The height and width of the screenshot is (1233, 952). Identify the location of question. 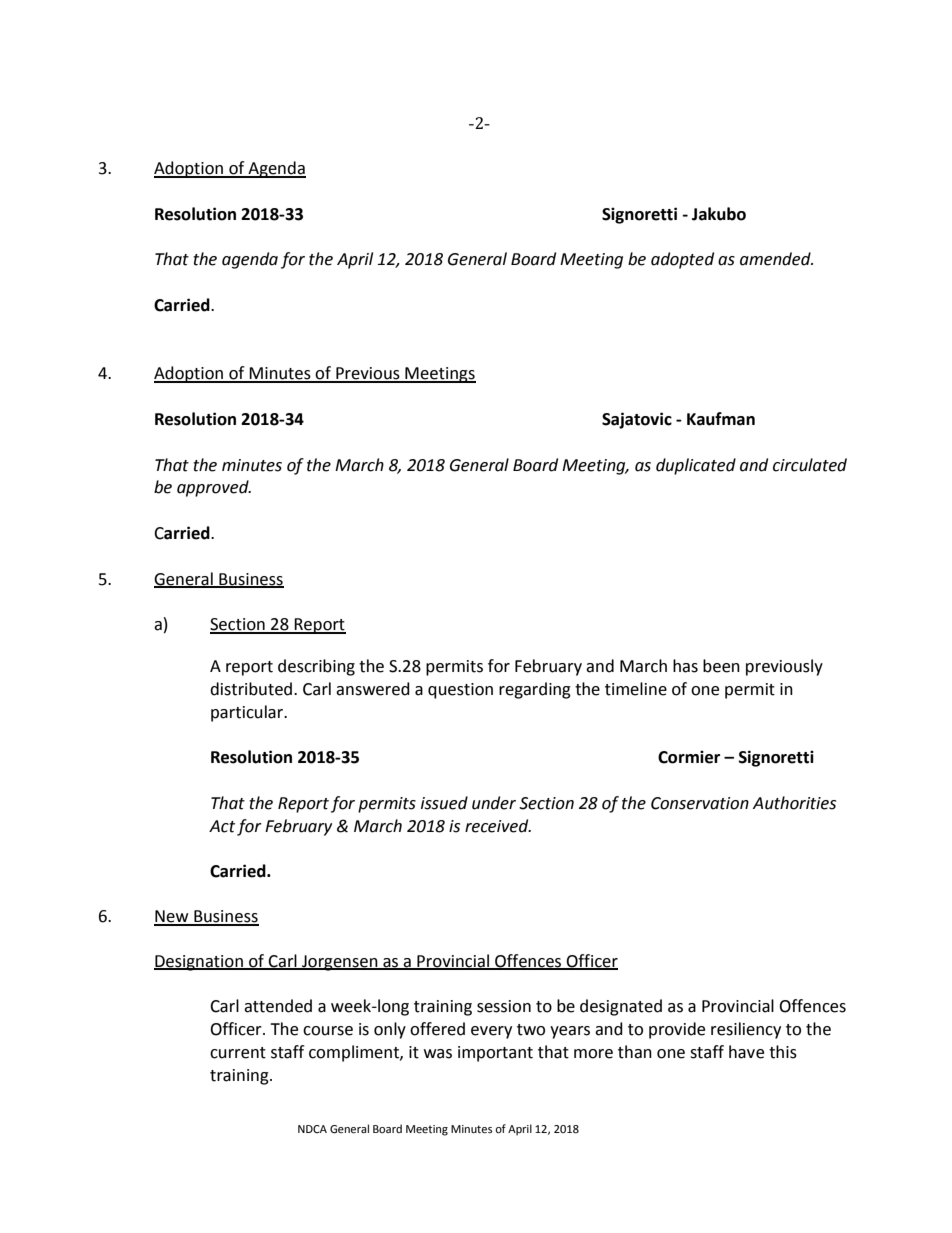
(460, 691).
